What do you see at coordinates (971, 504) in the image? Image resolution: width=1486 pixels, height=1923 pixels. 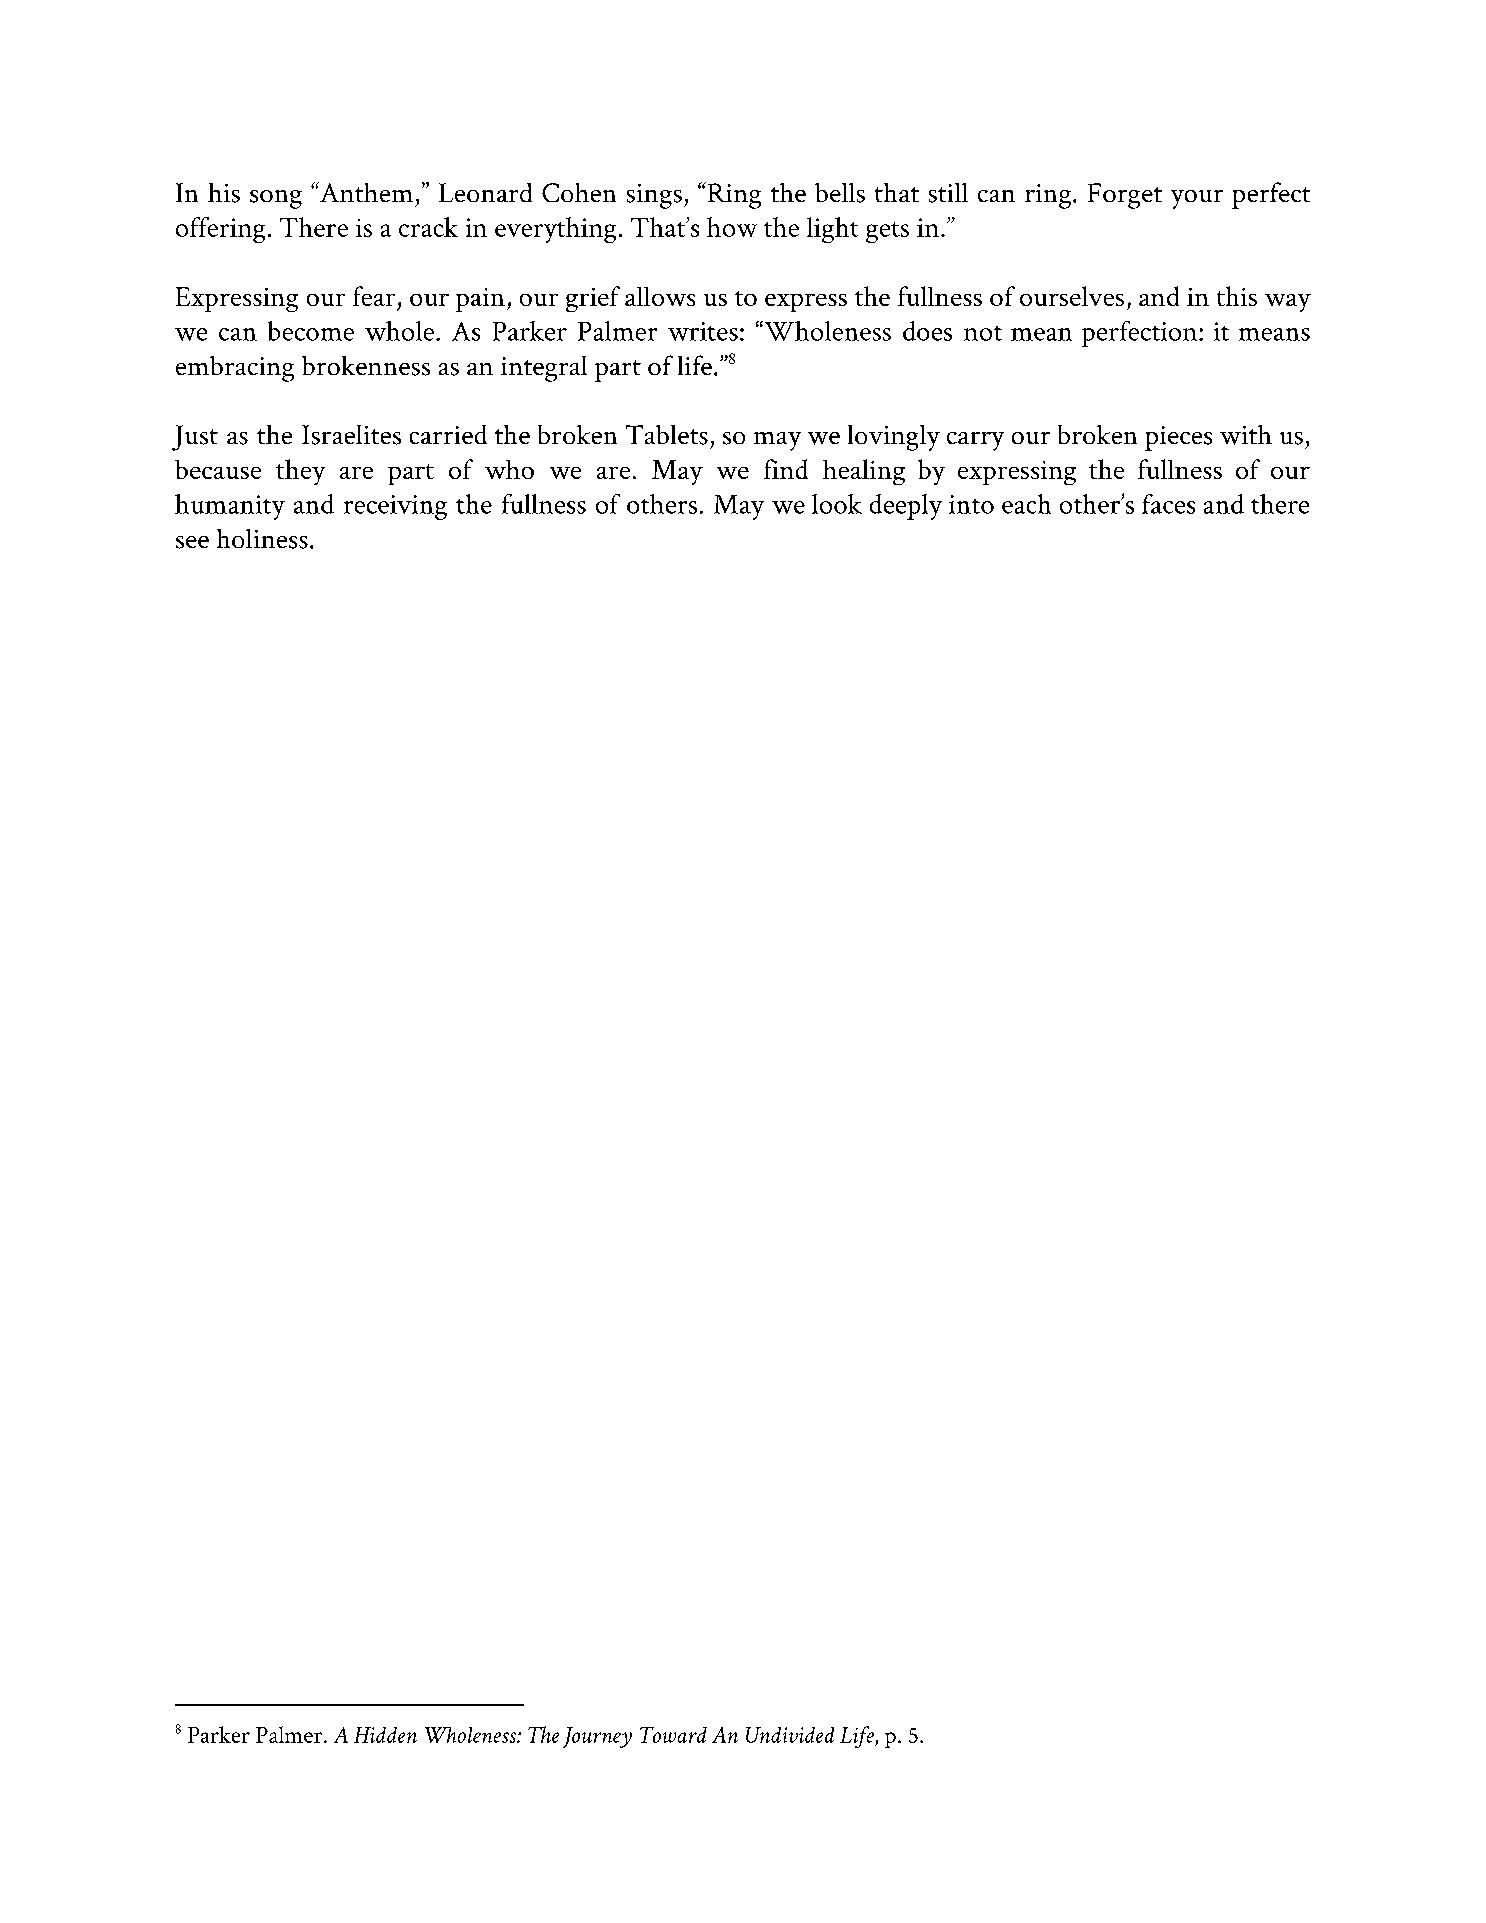 I see `into` at bounding box center [971, 504].
